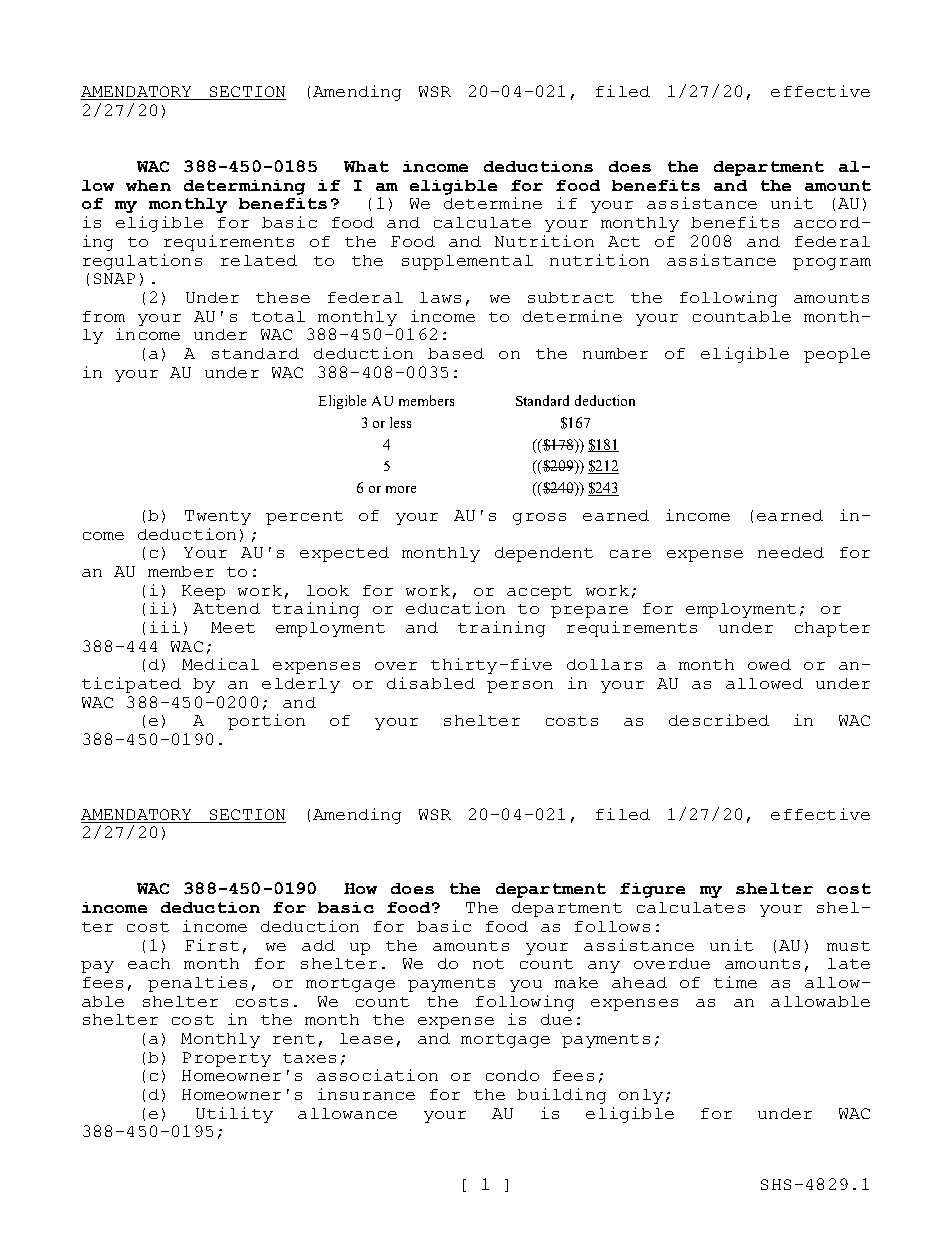 The width and height of the screenshot is (952, 1233). Describe the element at coordinates (832, 264) in the screenshot. I see `program` at that location.
